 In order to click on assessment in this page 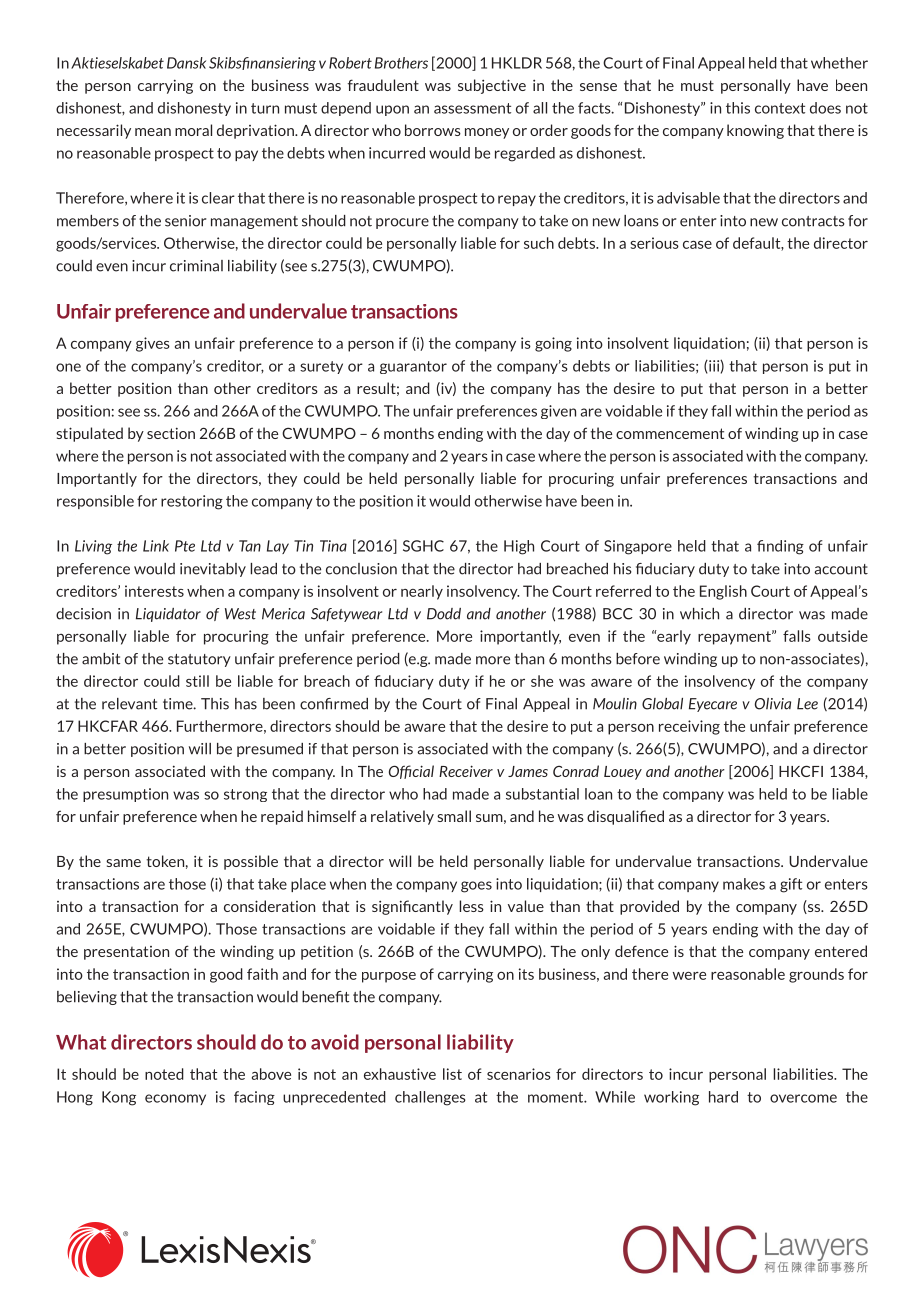, I will do `click(472, 108)`.
